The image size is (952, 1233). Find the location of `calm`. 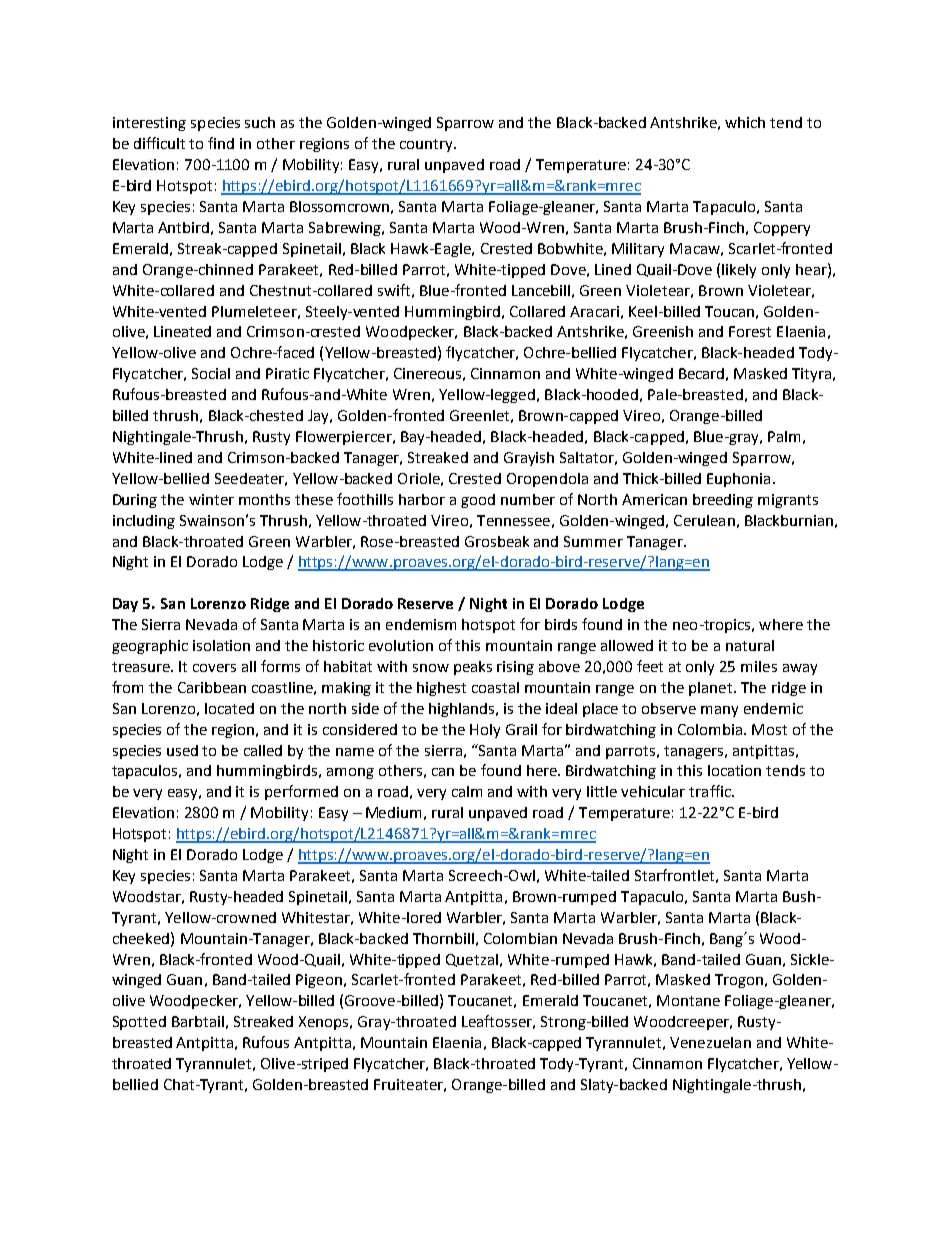

calm is located at coordinates (467, 791).
